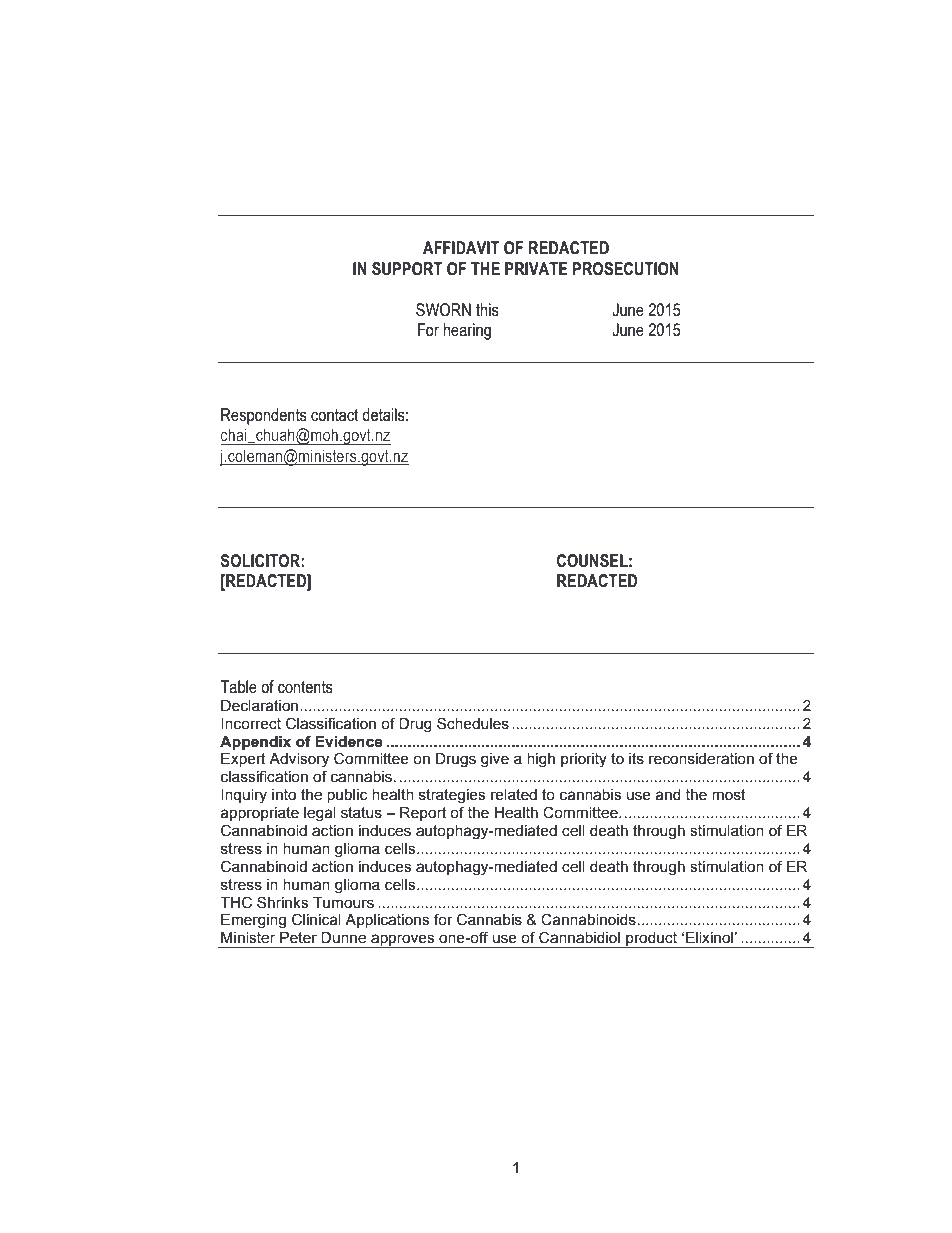 The image size is (952, 1233). Describe the element at coordinates (316, 919) in the screenshot. I see `Clinical` at that location.
